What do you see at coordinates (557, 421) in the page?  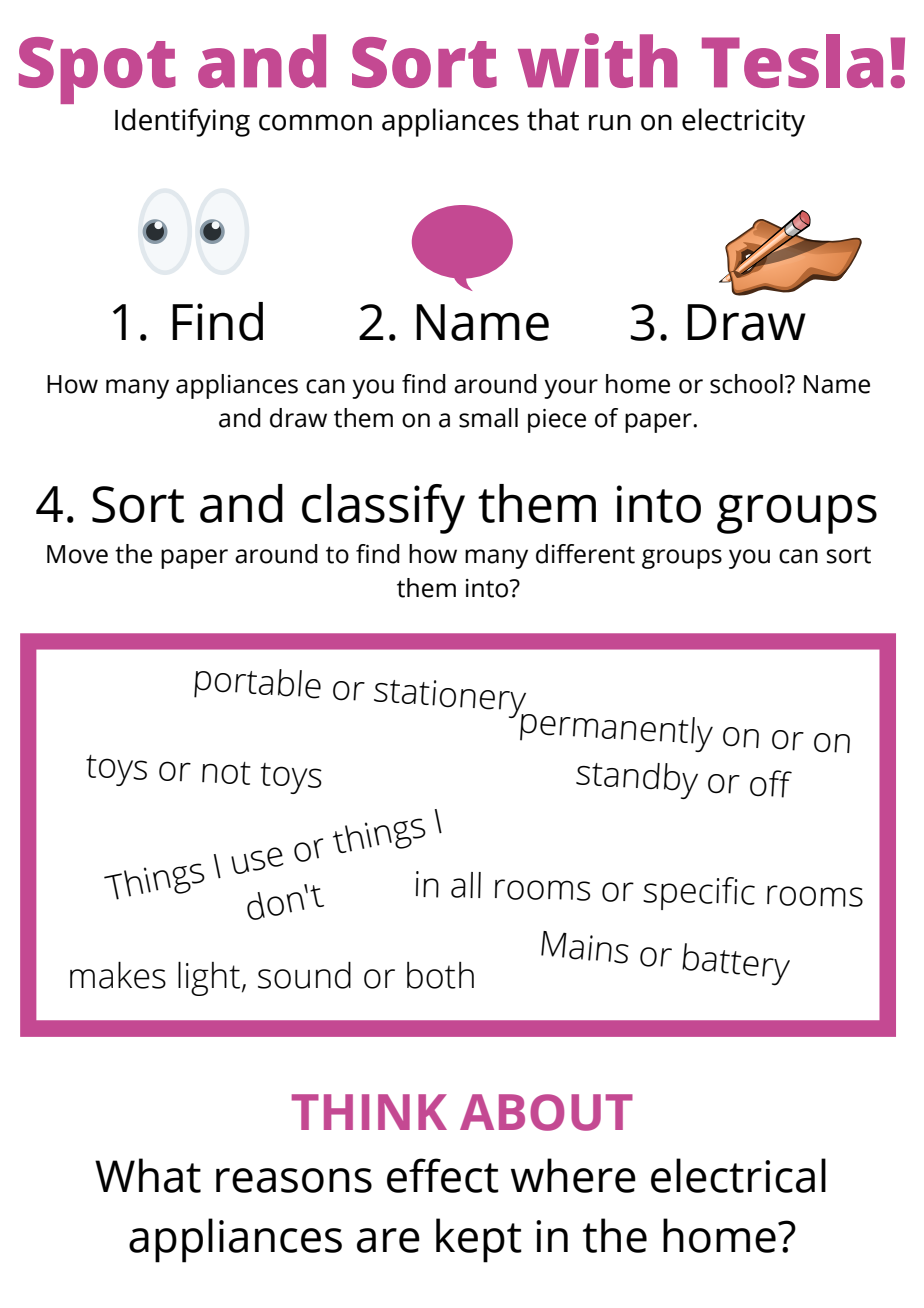 I see `piece` at bounding box center [557, 421].
